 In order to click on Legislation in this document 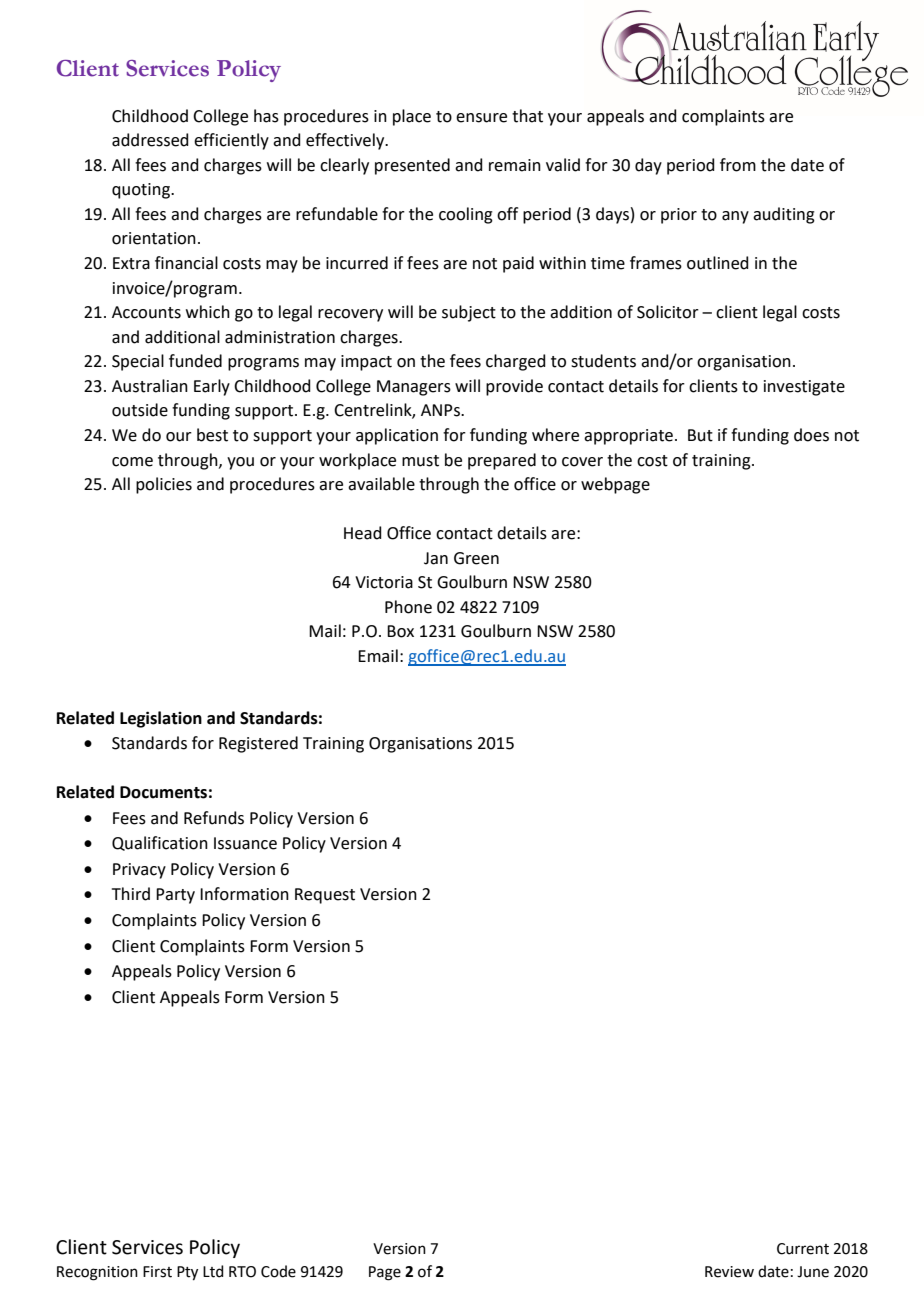, I will do `click(161, 719)`.
